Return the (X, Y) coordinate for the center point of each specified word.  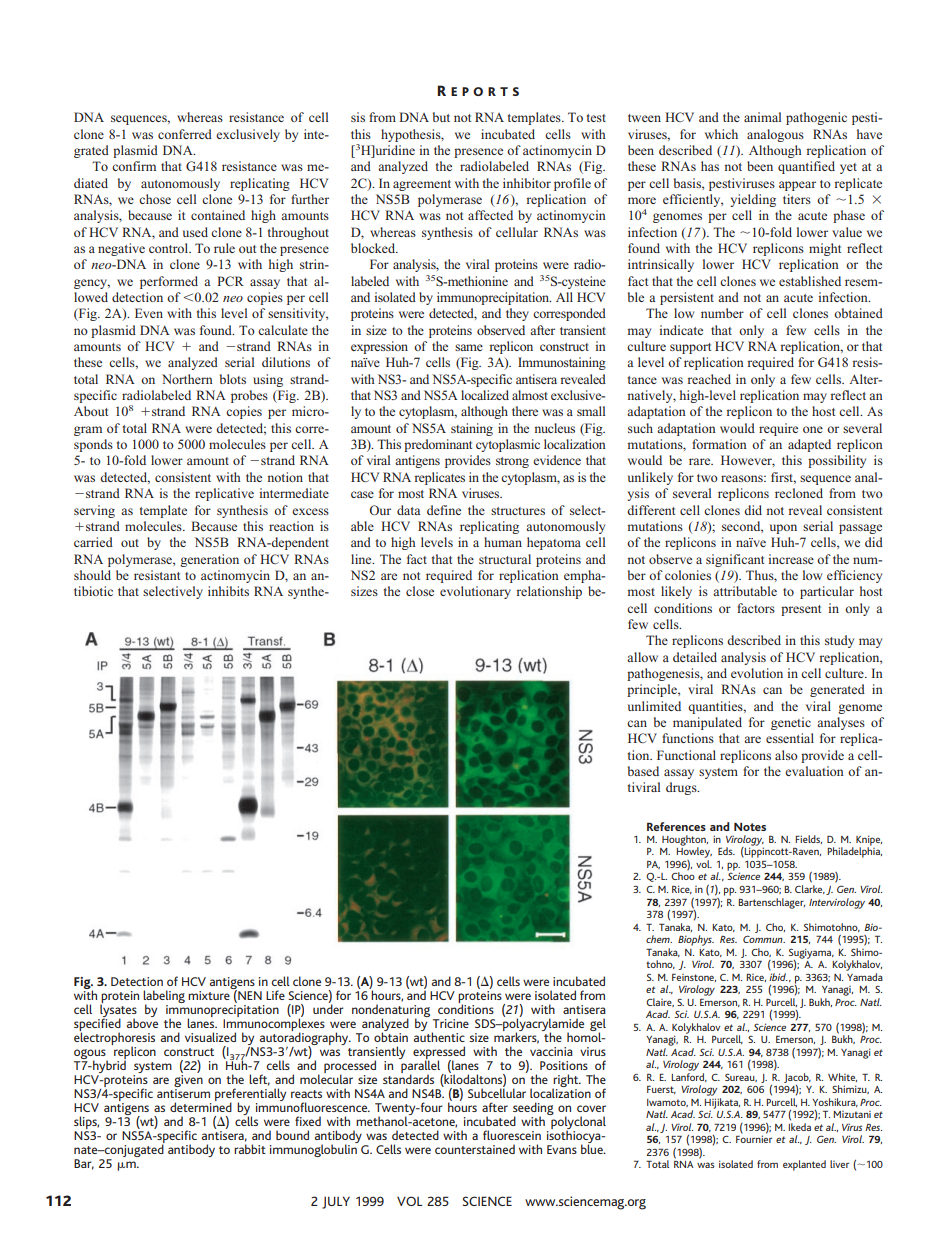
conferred (185, 134)
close (420, 591)
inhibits (228, 591)
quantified (806, 167)
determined (201, 1107)
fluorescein (512, 1135)
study (839, 641)
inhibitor (527, 183)
